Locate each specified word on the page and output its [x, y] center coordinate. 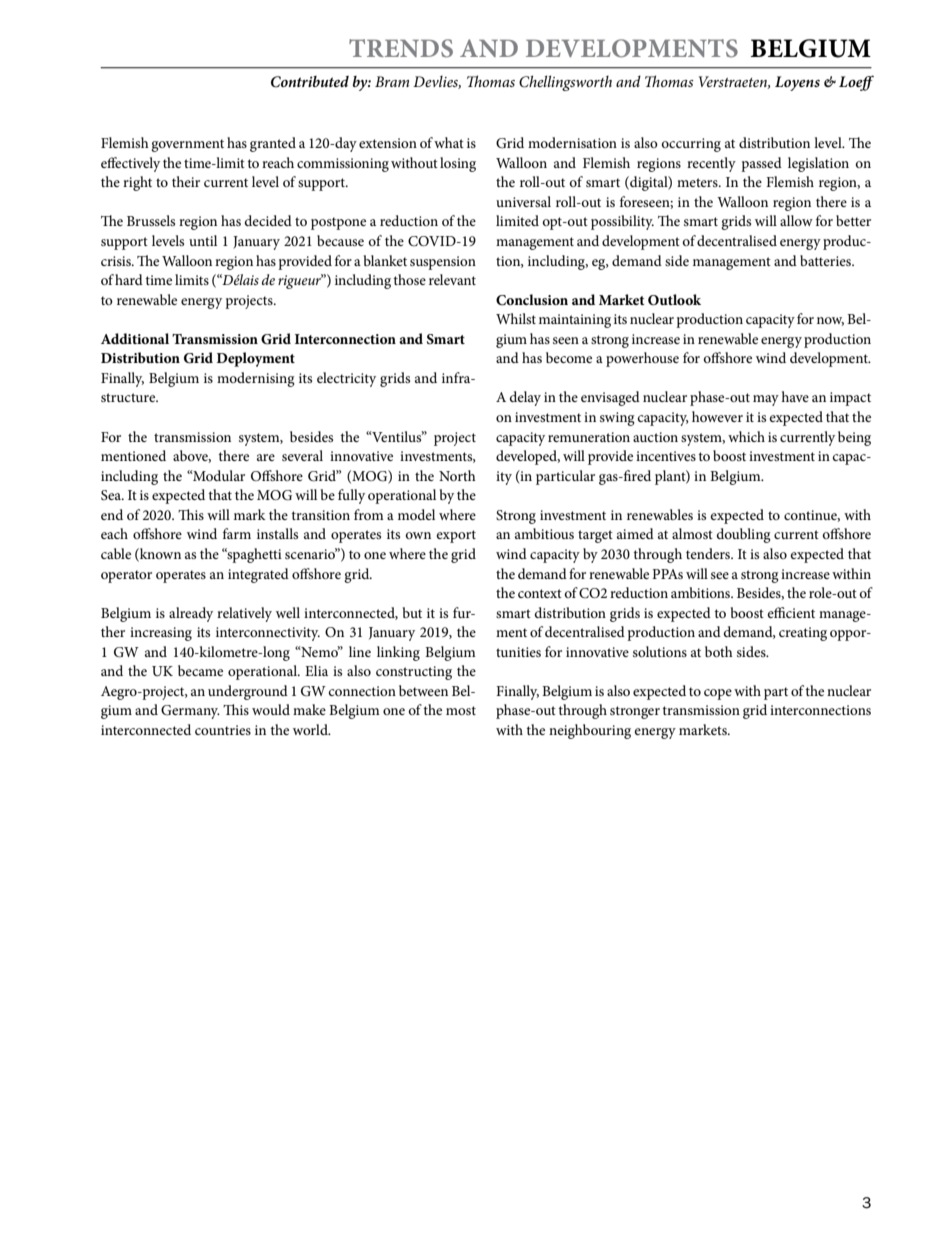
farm [237, 533]
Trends [401, 48]
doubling [744, 535]
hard [129, 279]
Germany [190, 712]
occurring [691, 145]
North [457, 475]
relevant [452, 279]
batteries [827, 260]
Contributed [310, 82]
